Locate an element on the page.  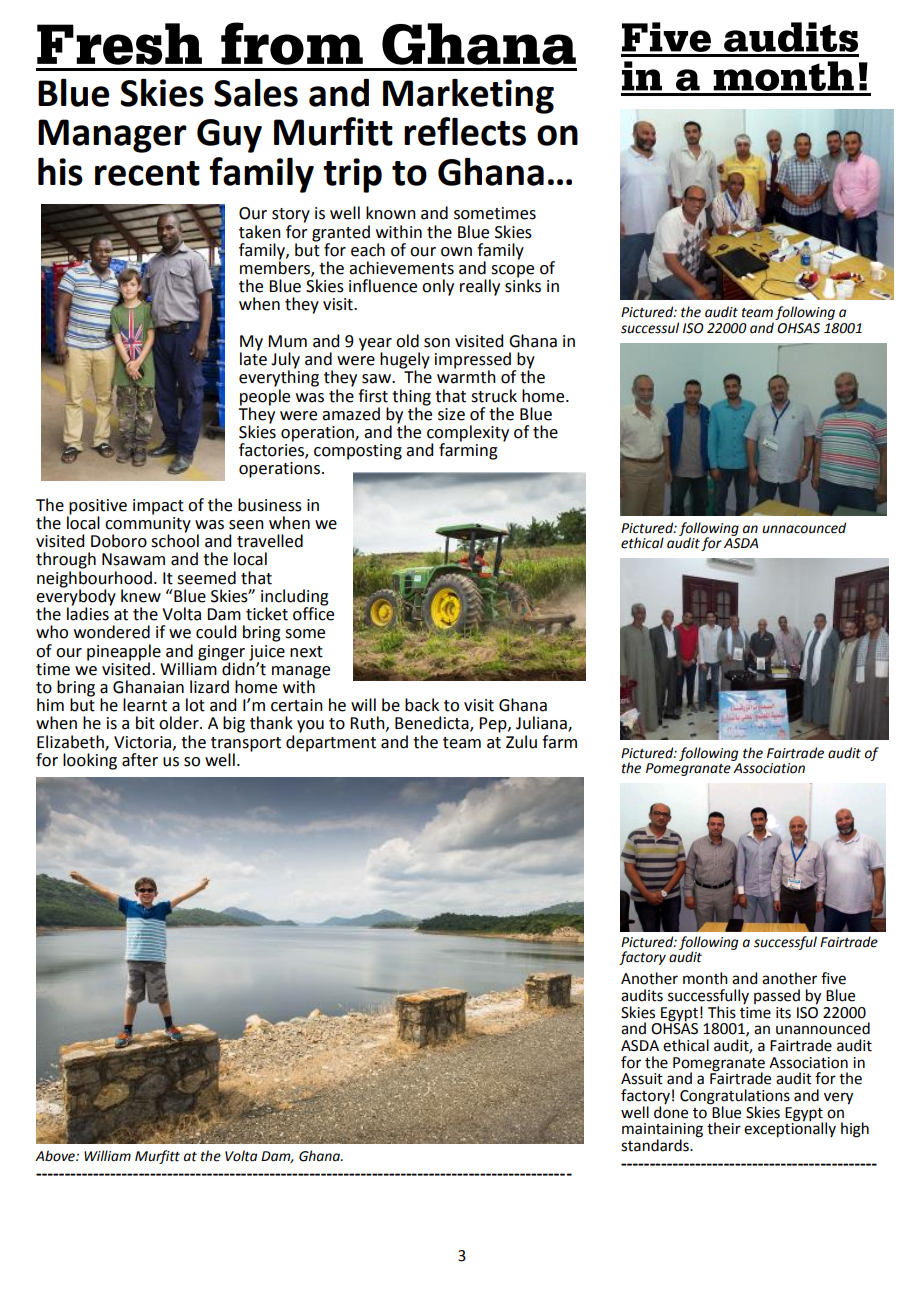
Above is located at coordinates (56, 1156).
